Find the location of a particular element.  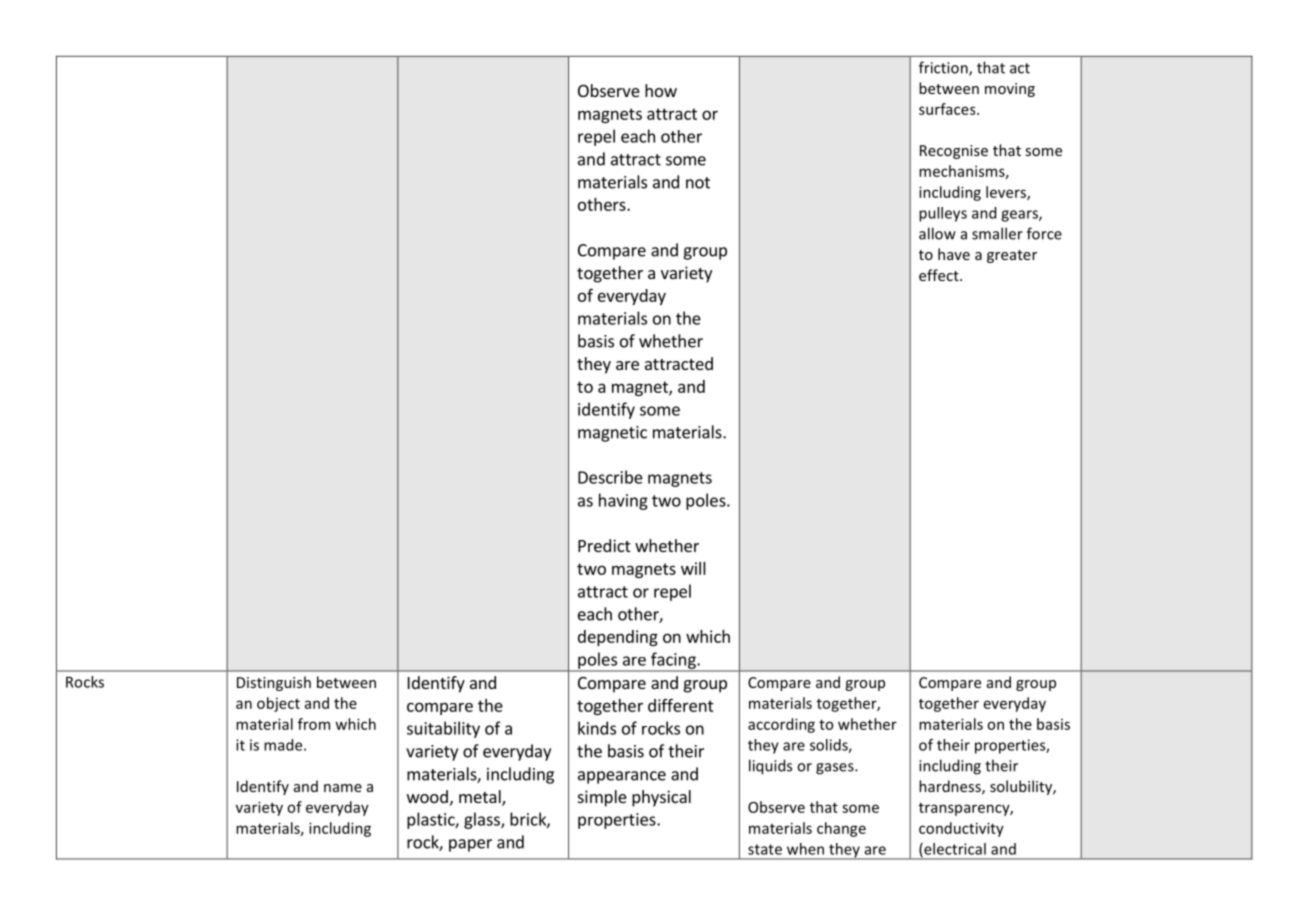

not is located at coordinates (698, 183).
